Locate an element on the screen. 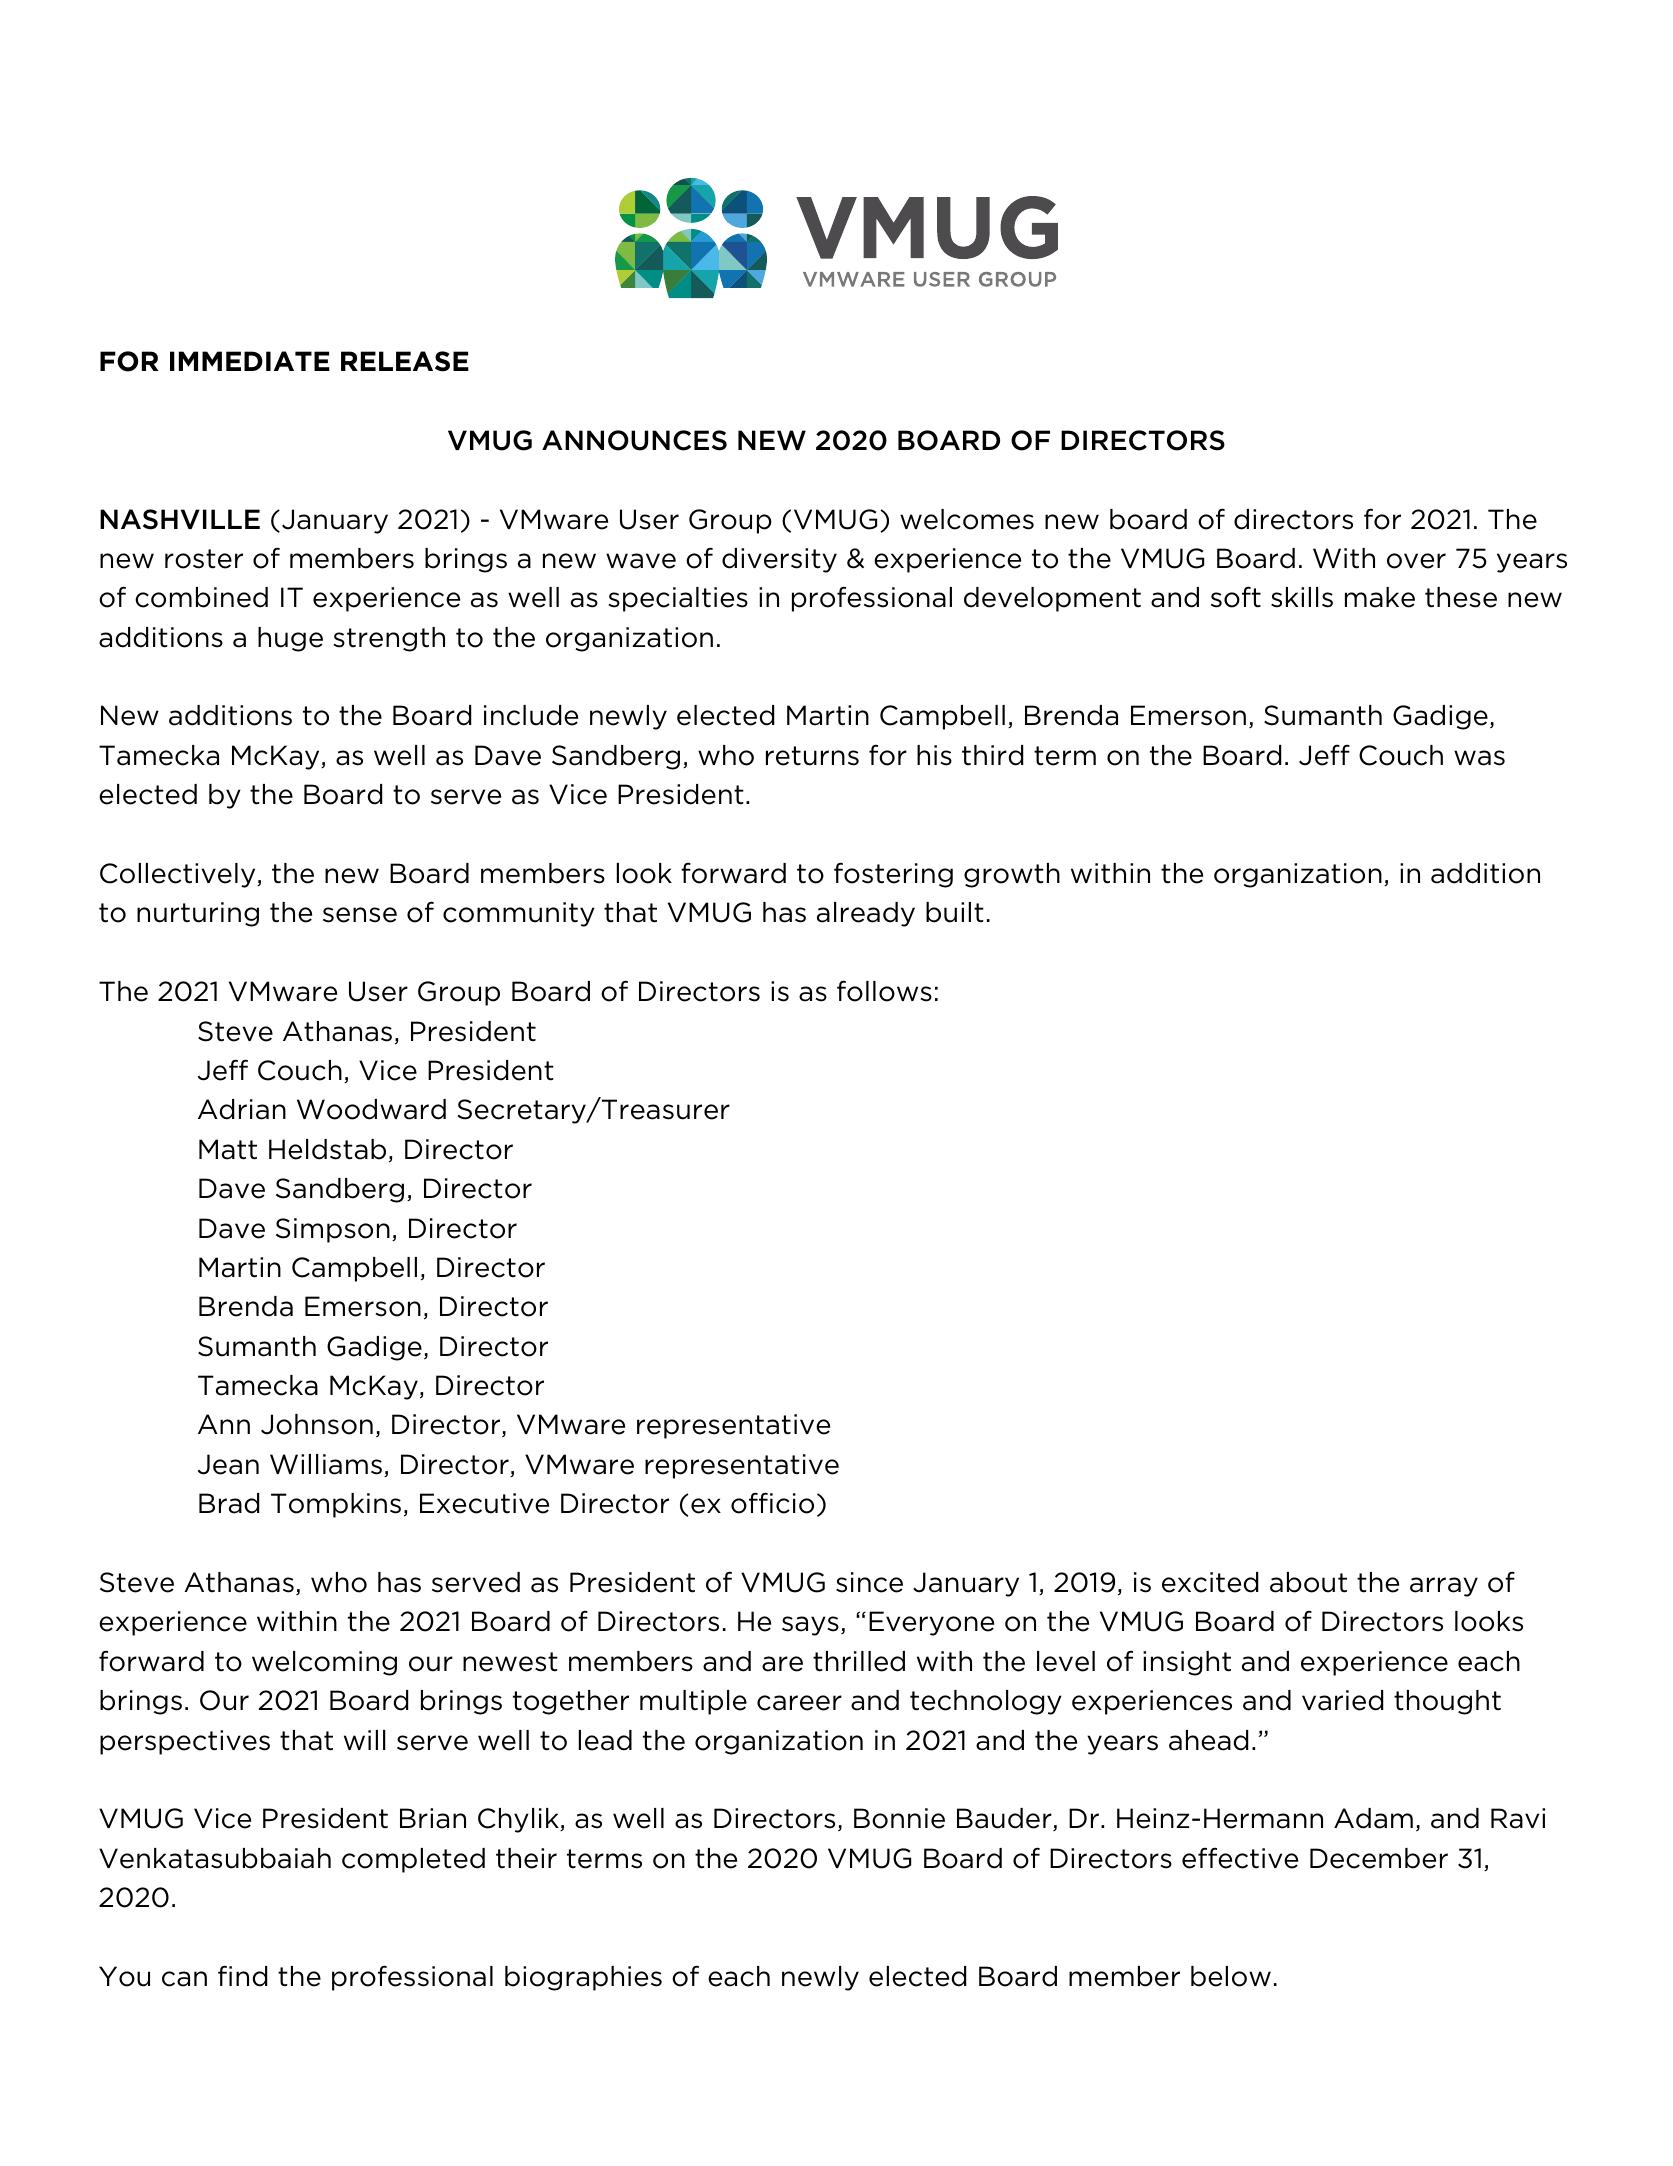 Image resolution: width=1673 pixels, height=2166 pixels. Bonnie is located at coordinates (899, 1818).
